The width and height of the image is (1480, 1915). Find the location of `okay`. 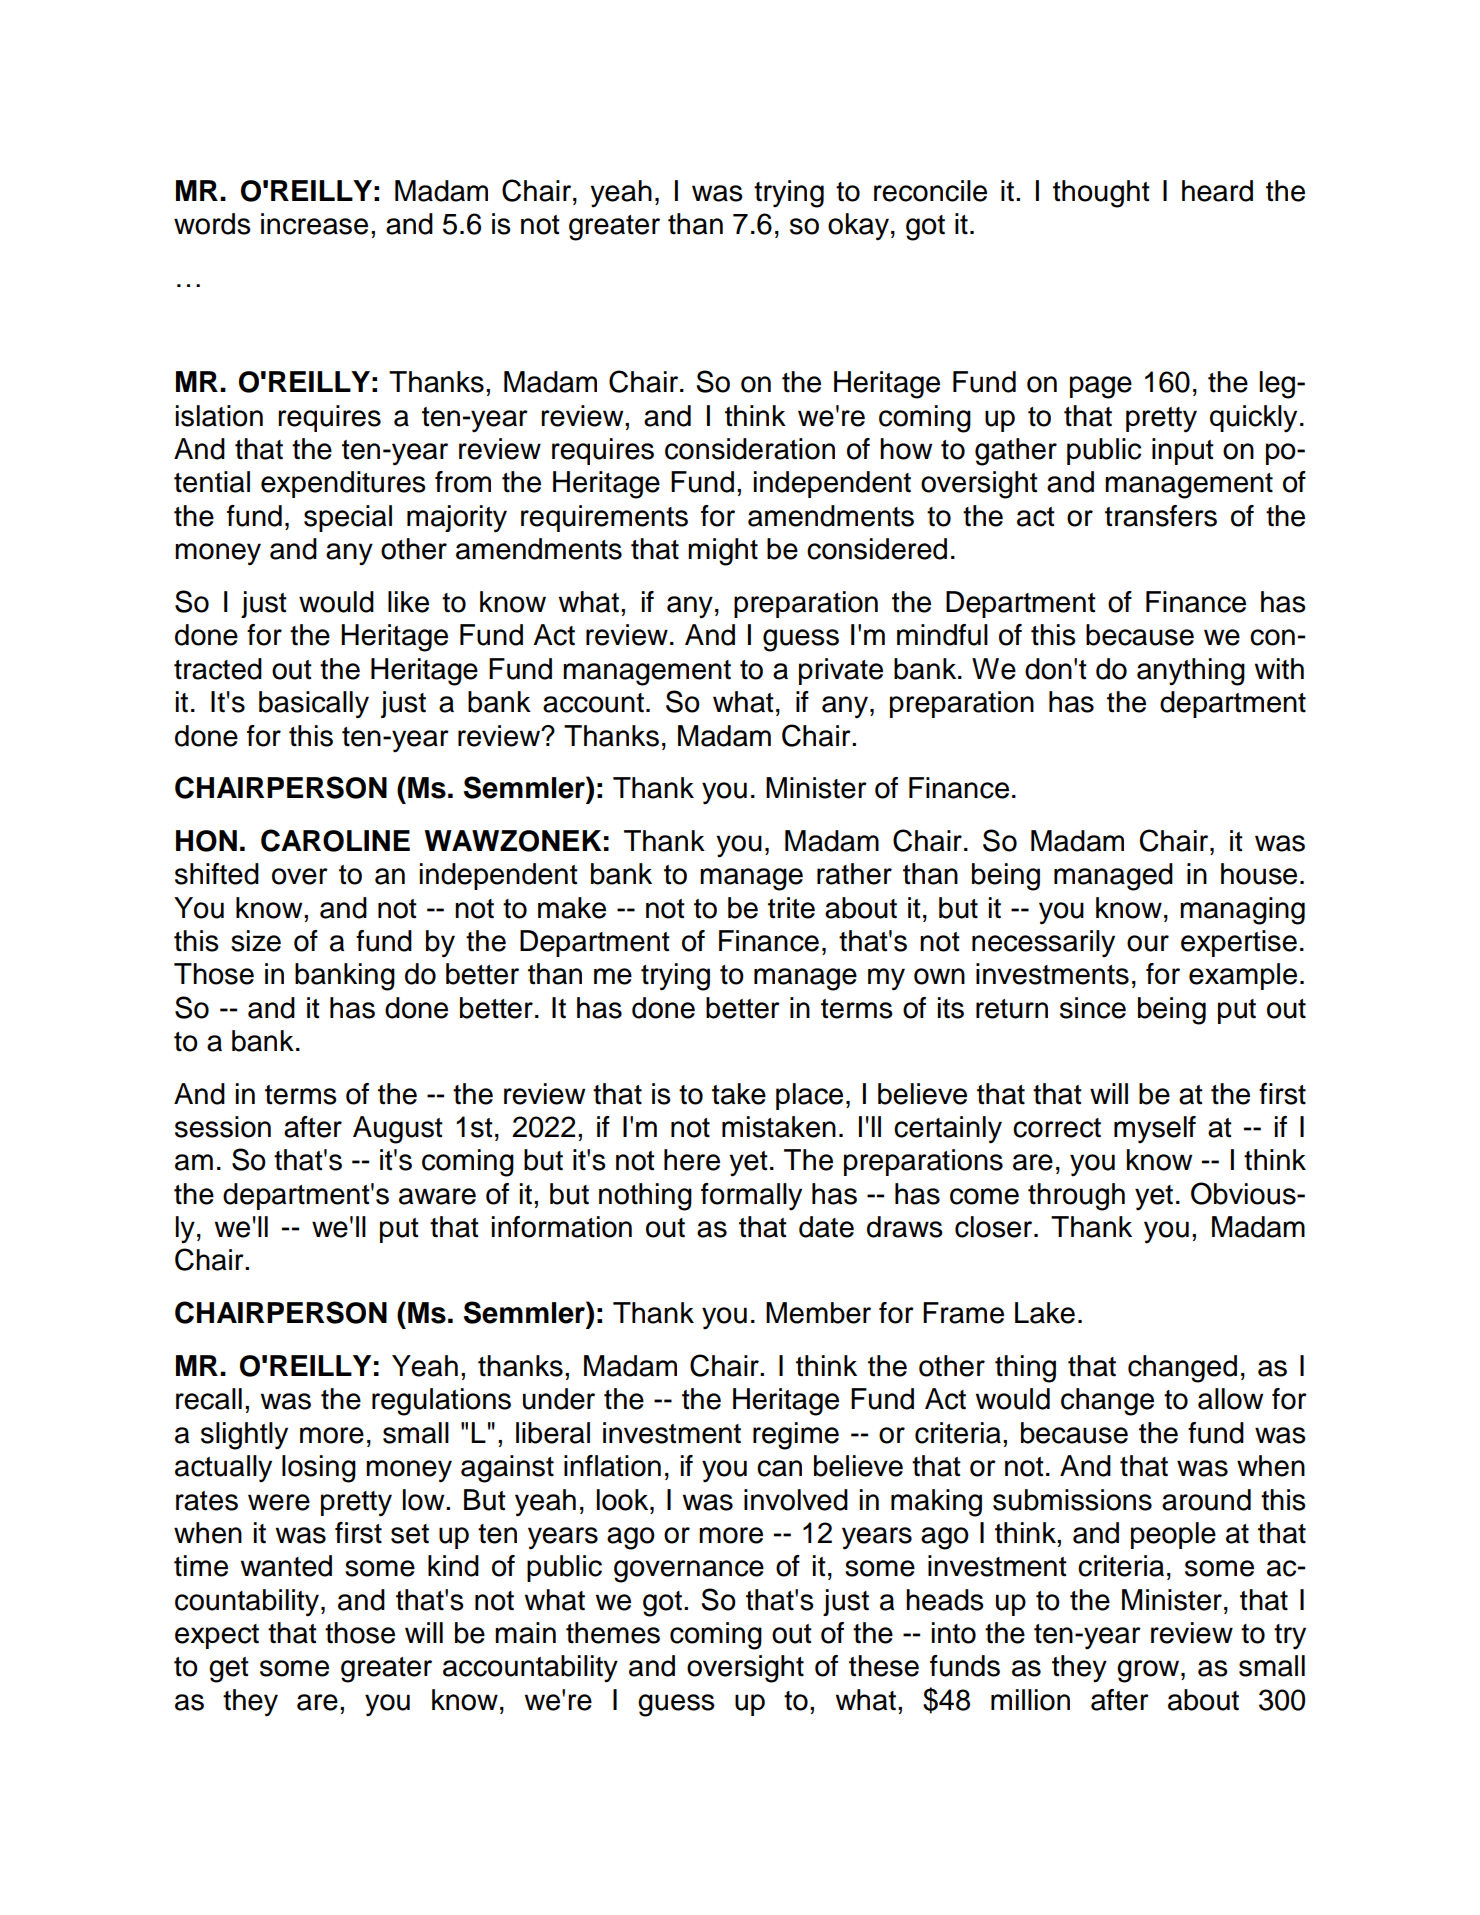

okay is located at coordinates (858, 227).
